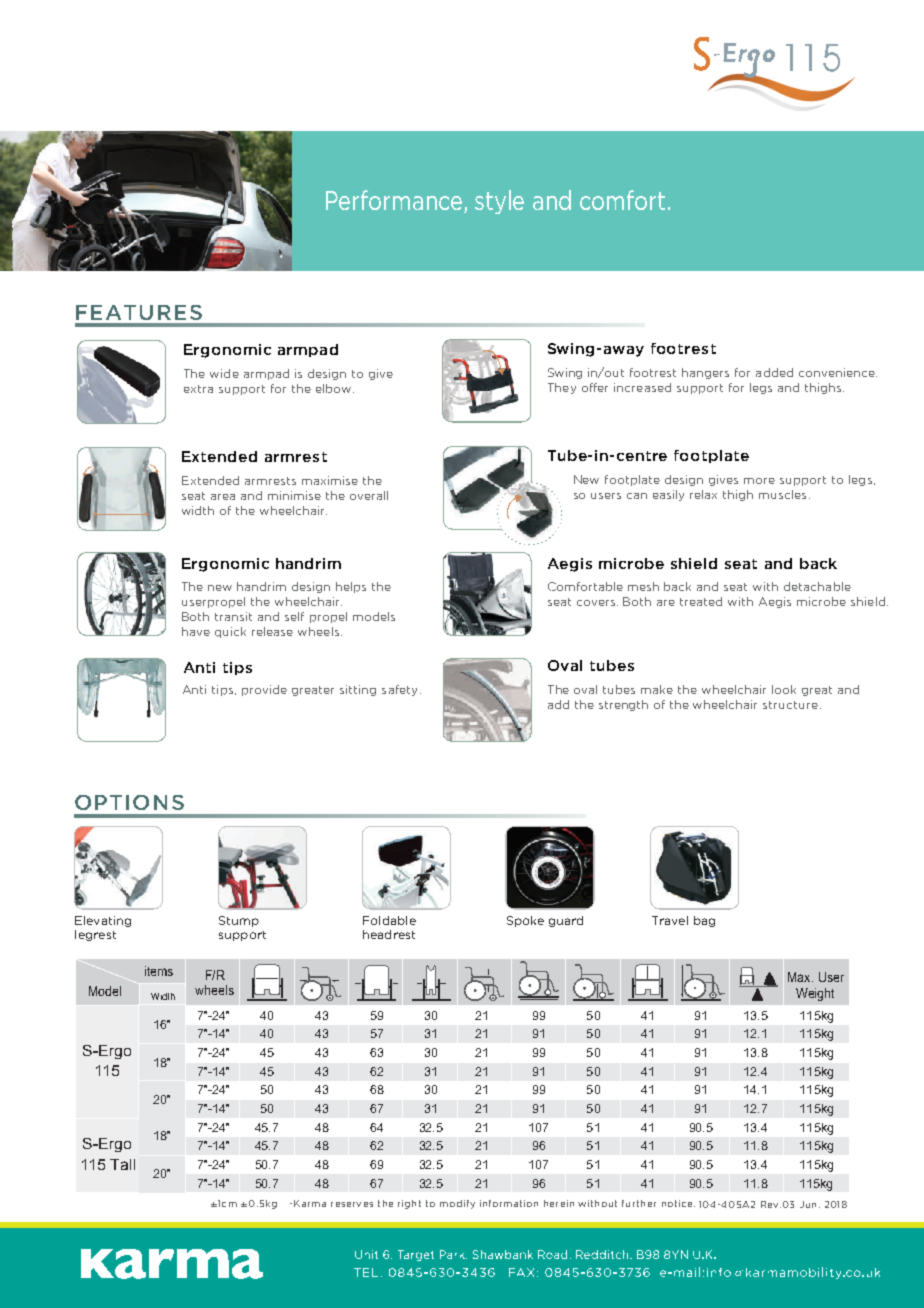  I want to click on overall, so click(369, 495).
